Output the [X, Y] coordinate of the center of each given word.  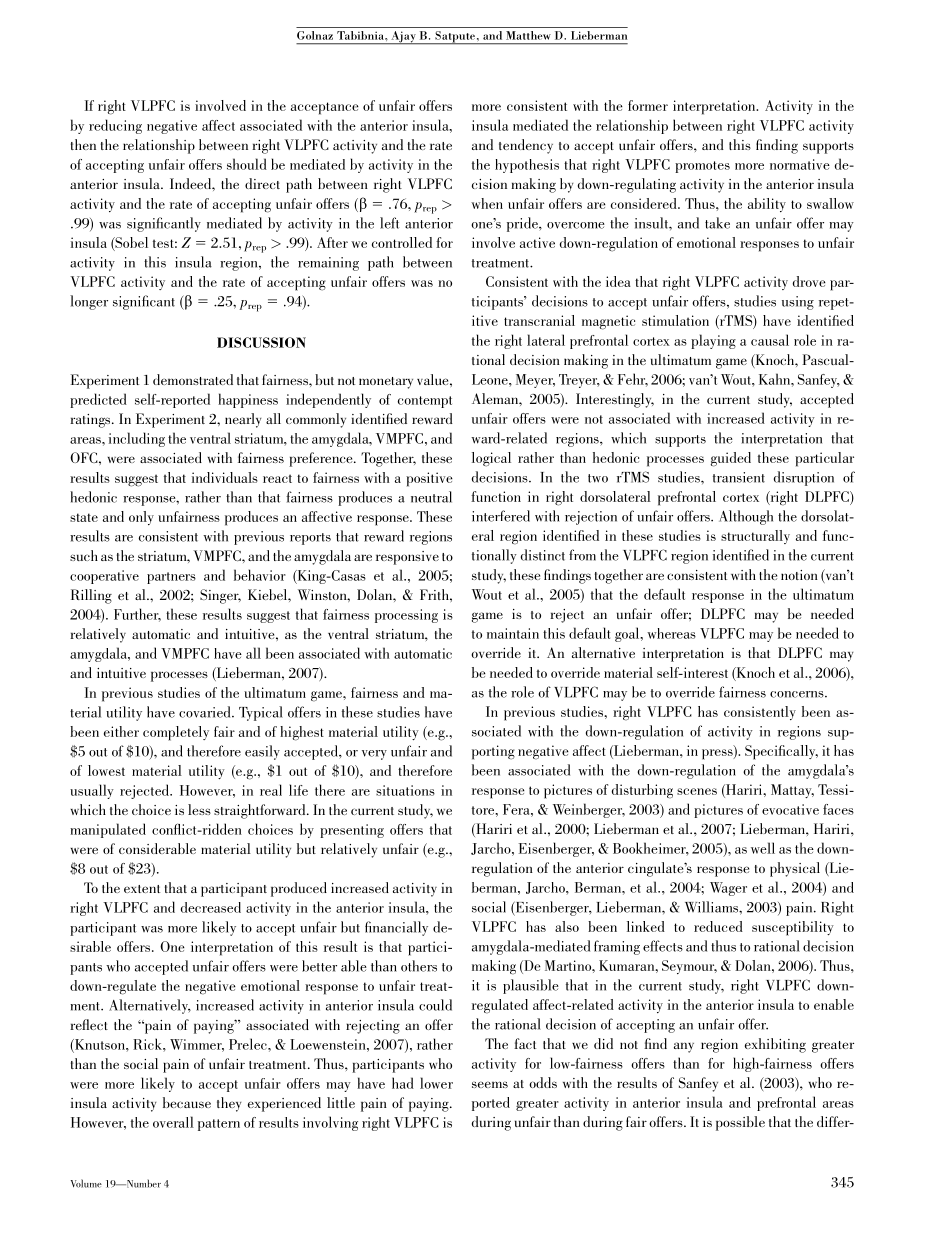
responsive [407, 558]
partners [171, 578]
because [187, 1102]
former [648, 105]
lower [436, 1083]
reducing [115, 126]
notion [799, 575]
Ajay [403, 38]
